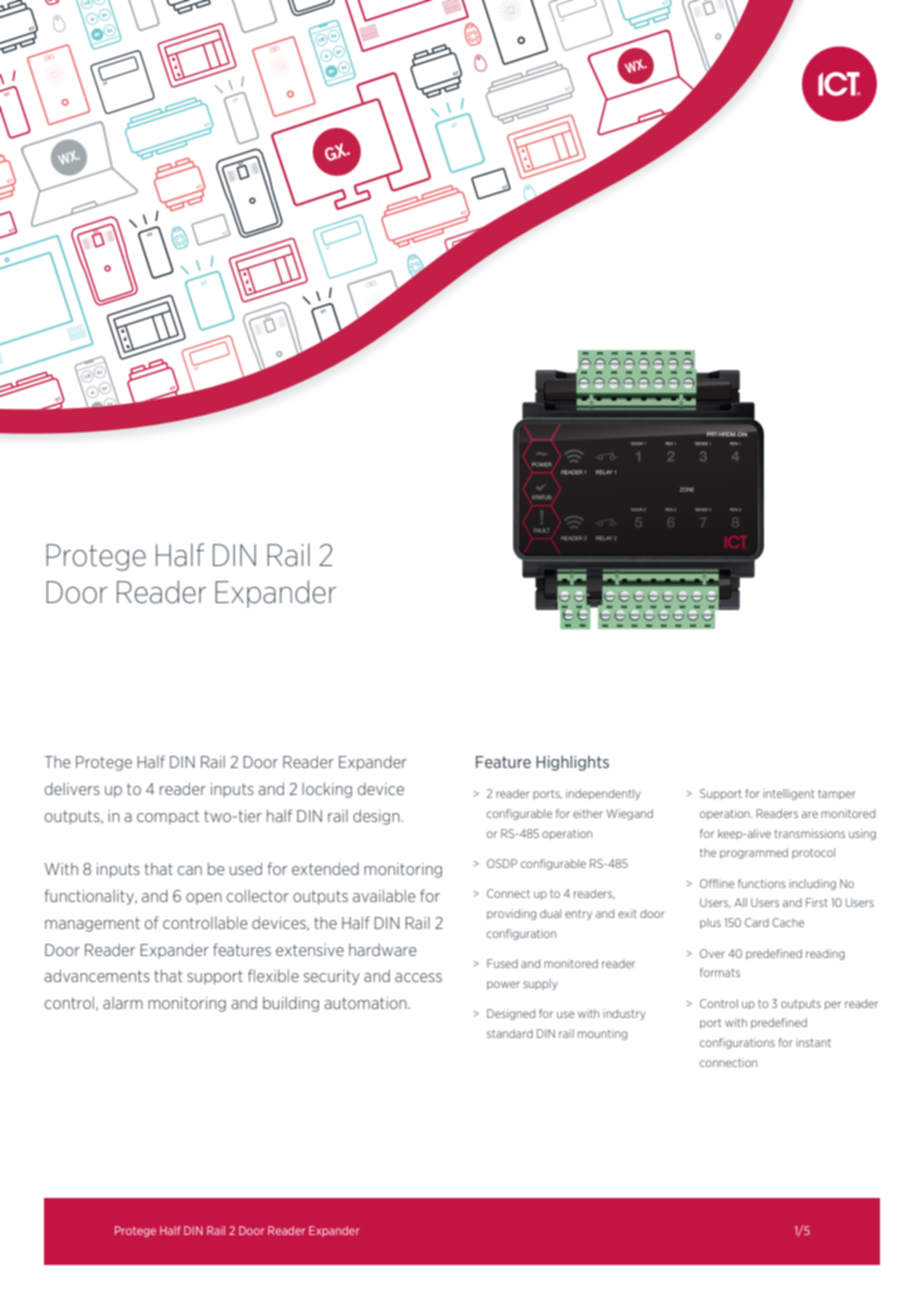  I want to click on intelligent, so click(788, 794).
